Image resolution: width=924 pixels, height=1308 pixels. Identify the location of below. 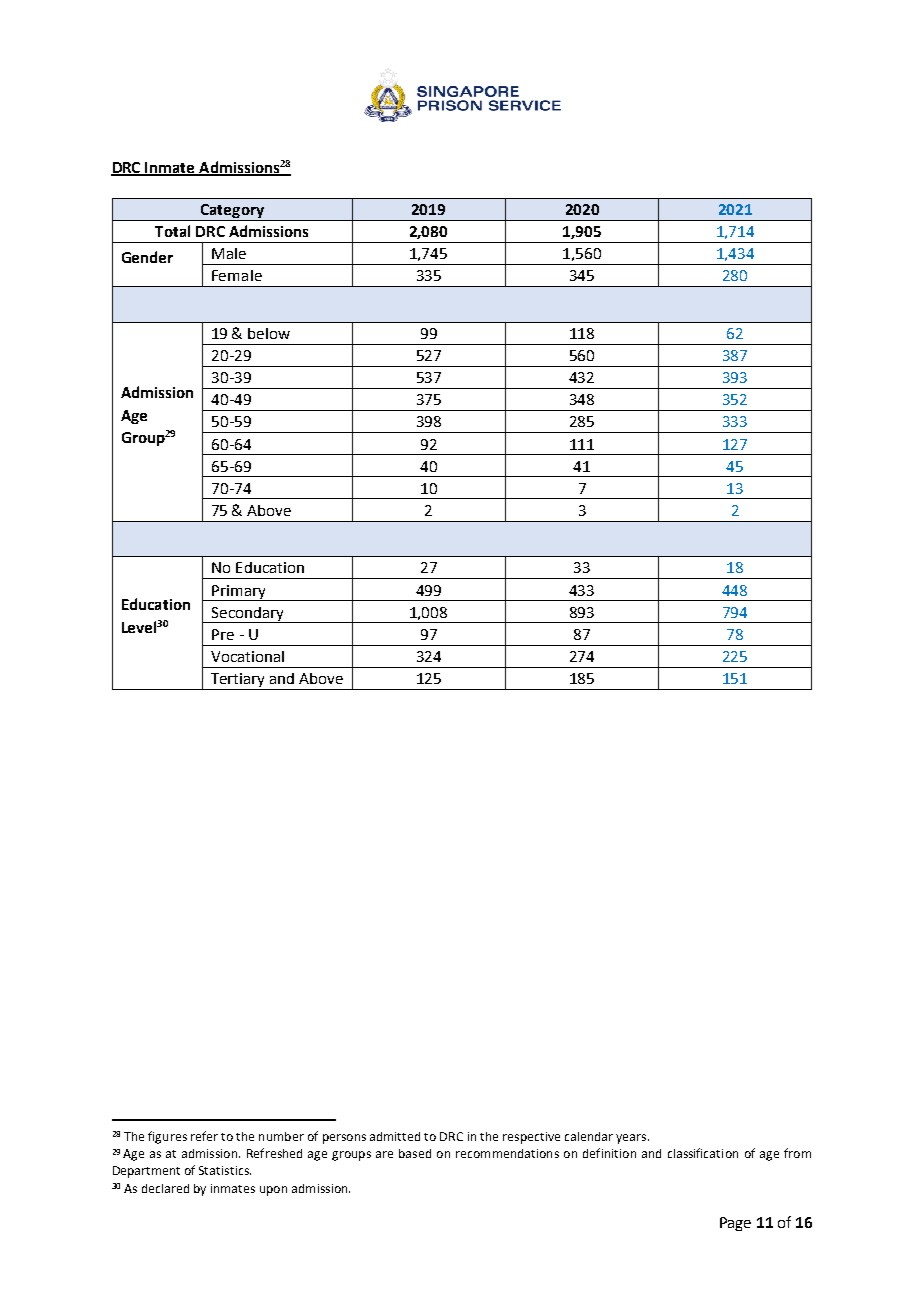
(269, 333).
